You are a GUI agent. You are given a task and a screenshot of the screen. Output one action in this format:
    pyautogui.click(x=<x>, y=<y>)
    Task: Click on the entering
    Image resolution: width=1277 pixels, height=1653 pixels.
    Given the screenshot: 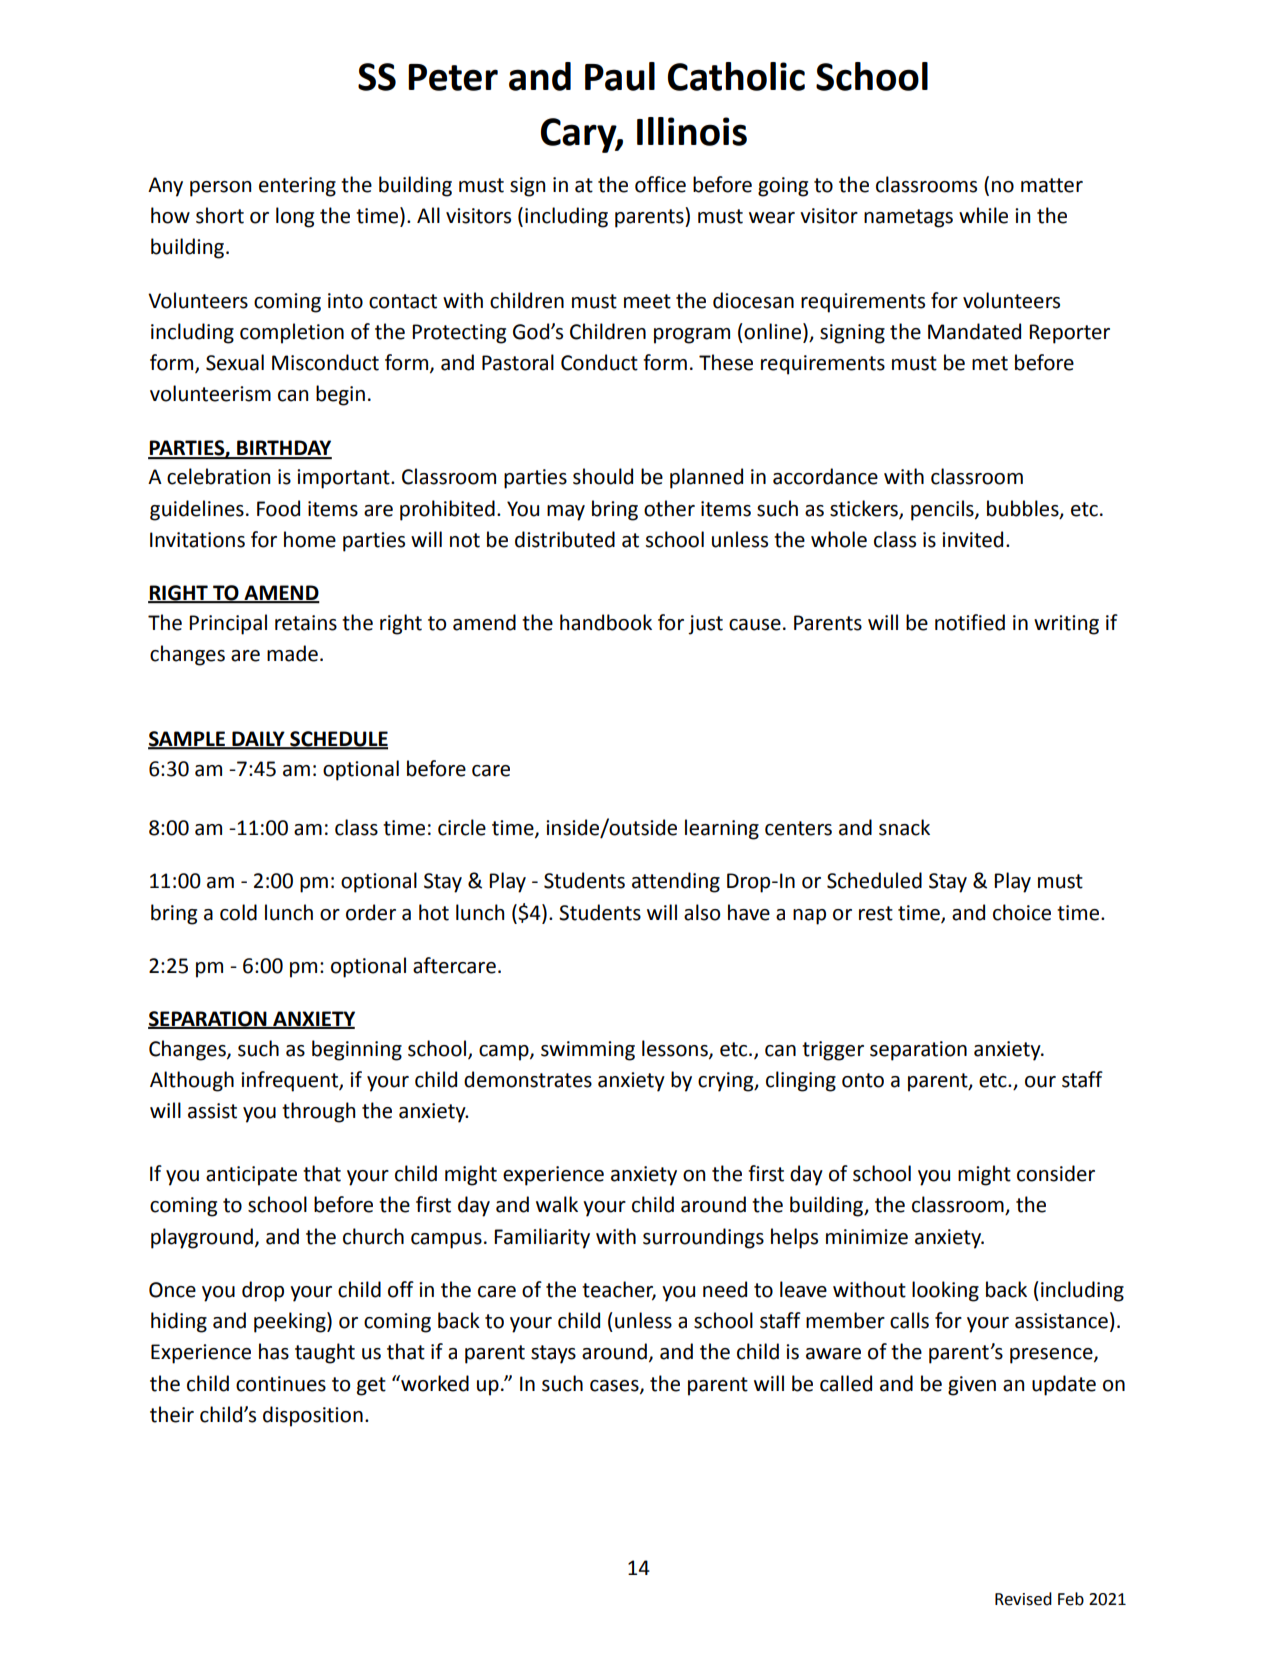 What is the action you would take?
    pyautogui.click(x=297, y=187)
